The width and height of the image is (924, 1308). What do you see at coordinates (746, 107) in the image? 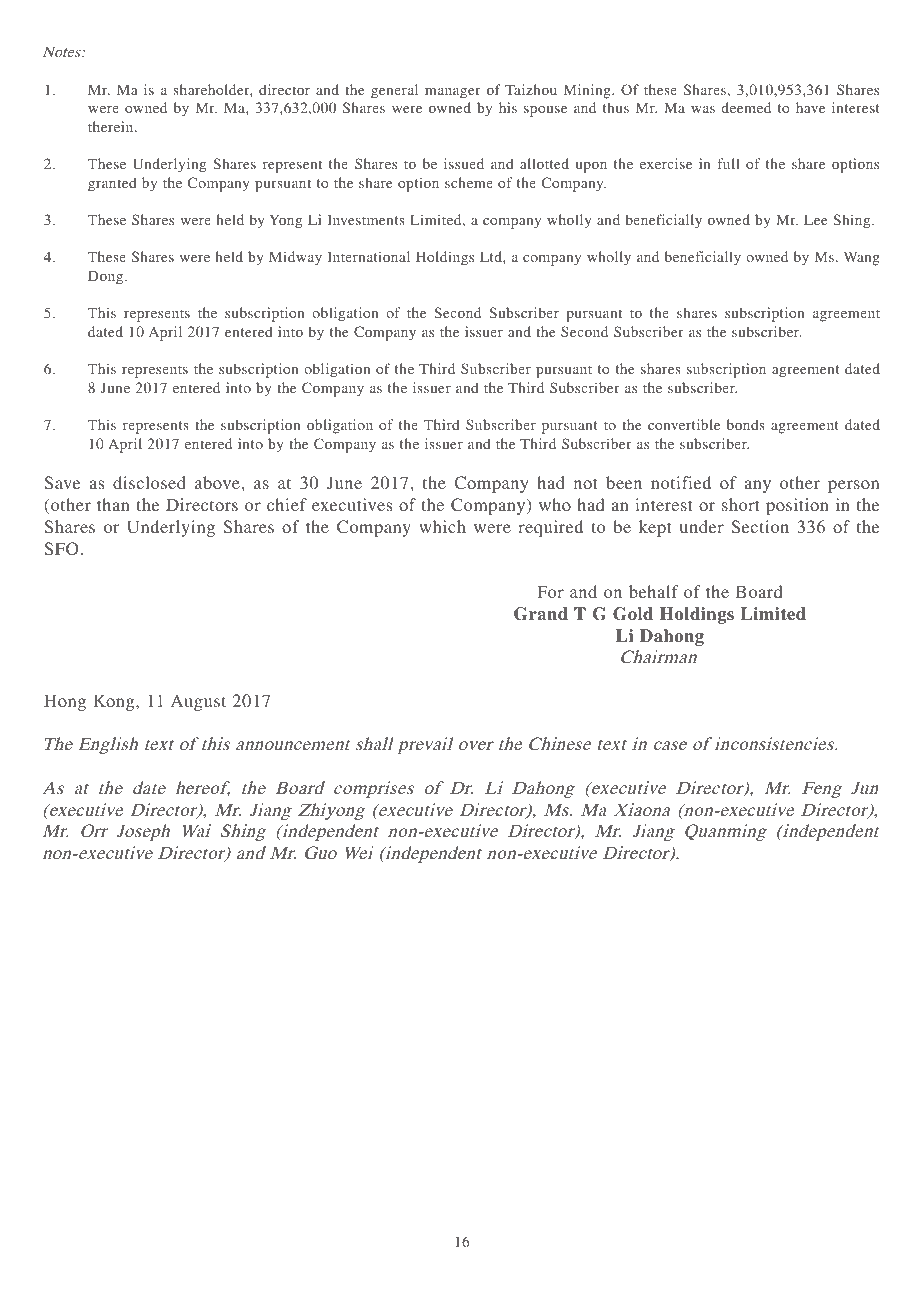
I see `deemed` at bounding box center [746, 107].
